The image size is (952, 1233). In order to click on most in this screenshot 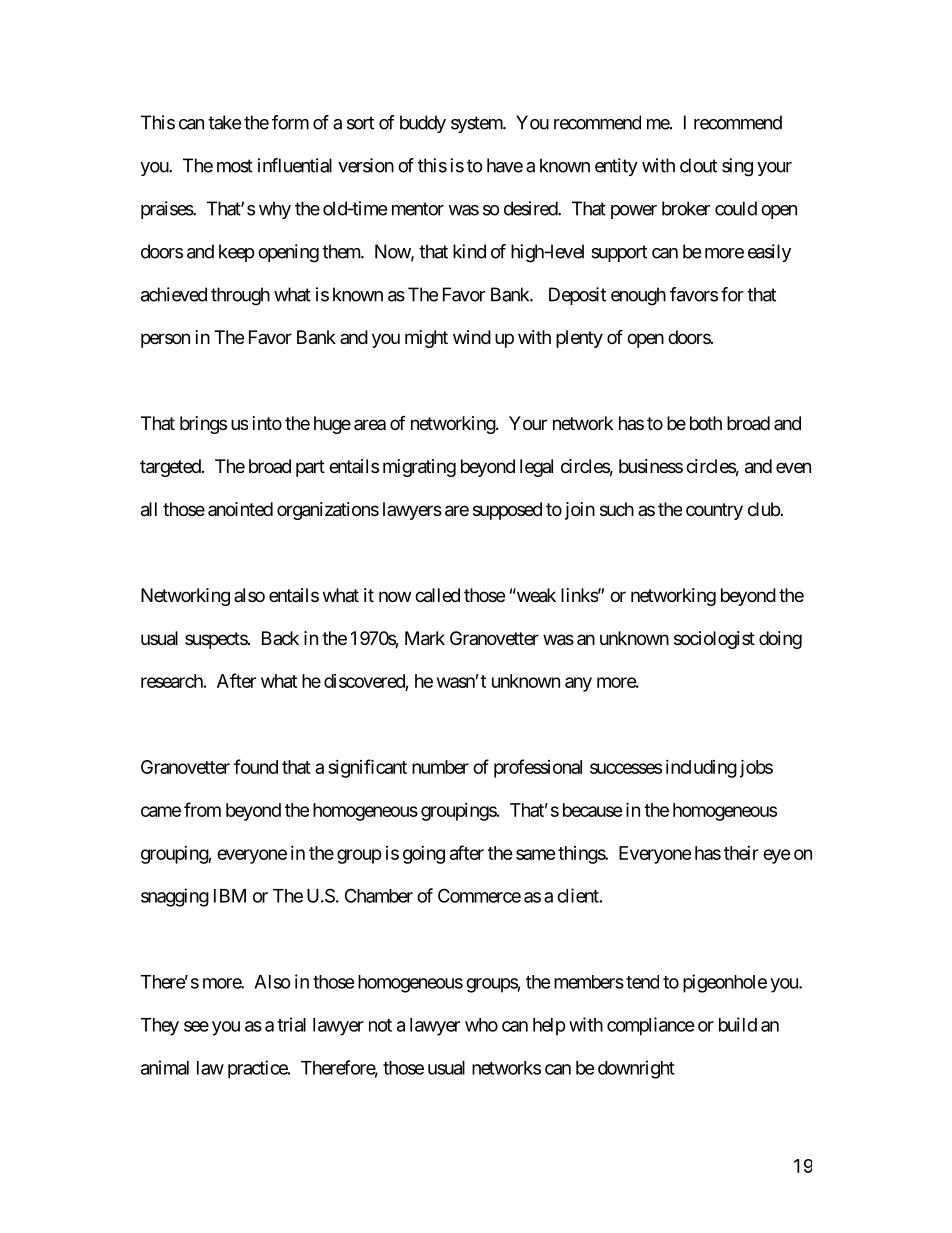, I will do `click(235, 166)`.
